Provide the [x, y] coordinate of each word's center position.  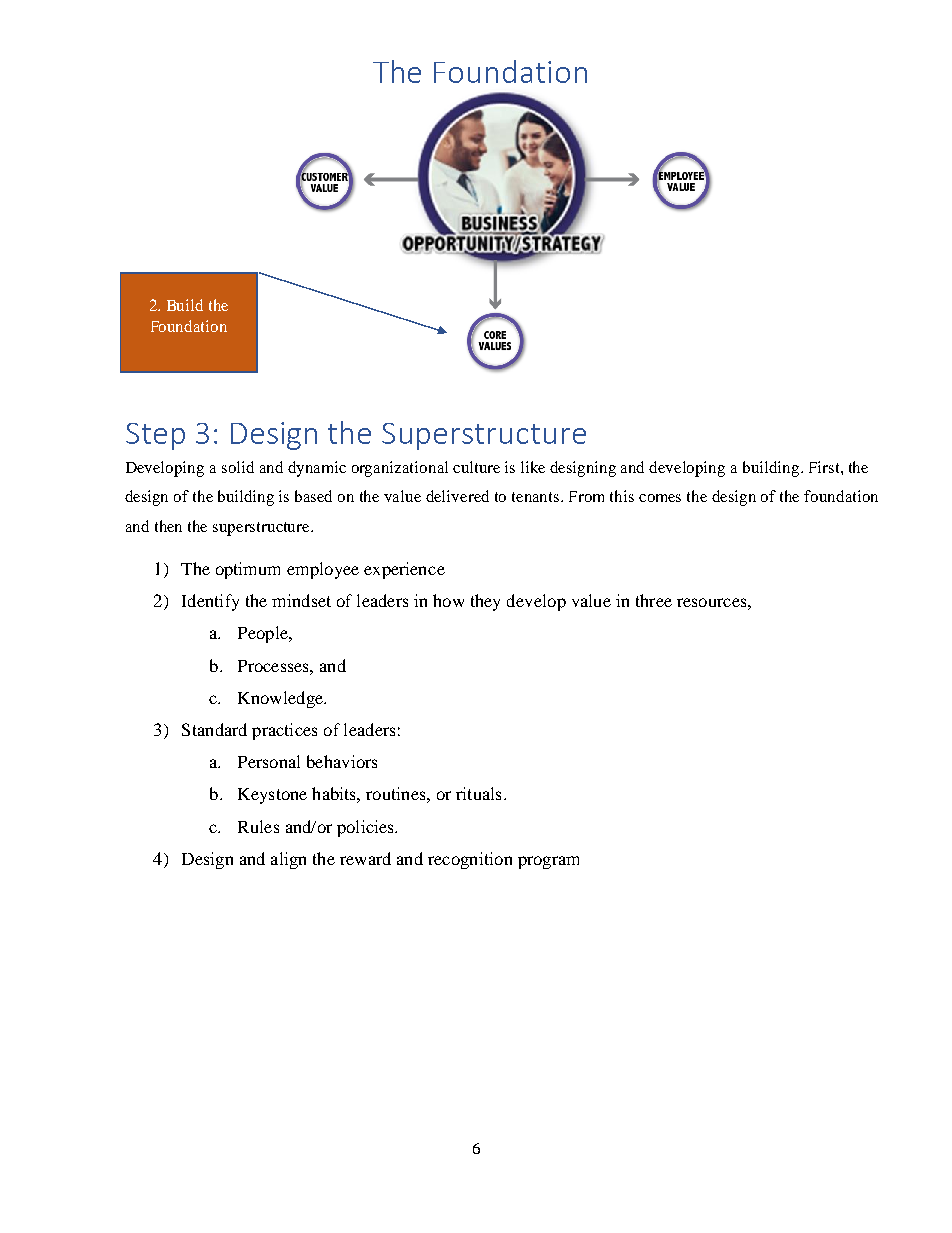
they [485, 602]
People [264, 634]
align [288, 860]
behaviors [342, 761]
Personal [269, 761]
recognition [470, 860]
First [825, 467]
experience [404, 570]
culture [476, 467]
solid [238, 467]
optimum [248, 570]
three [654, 600]
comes [660, 498]
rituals [478, 793]
